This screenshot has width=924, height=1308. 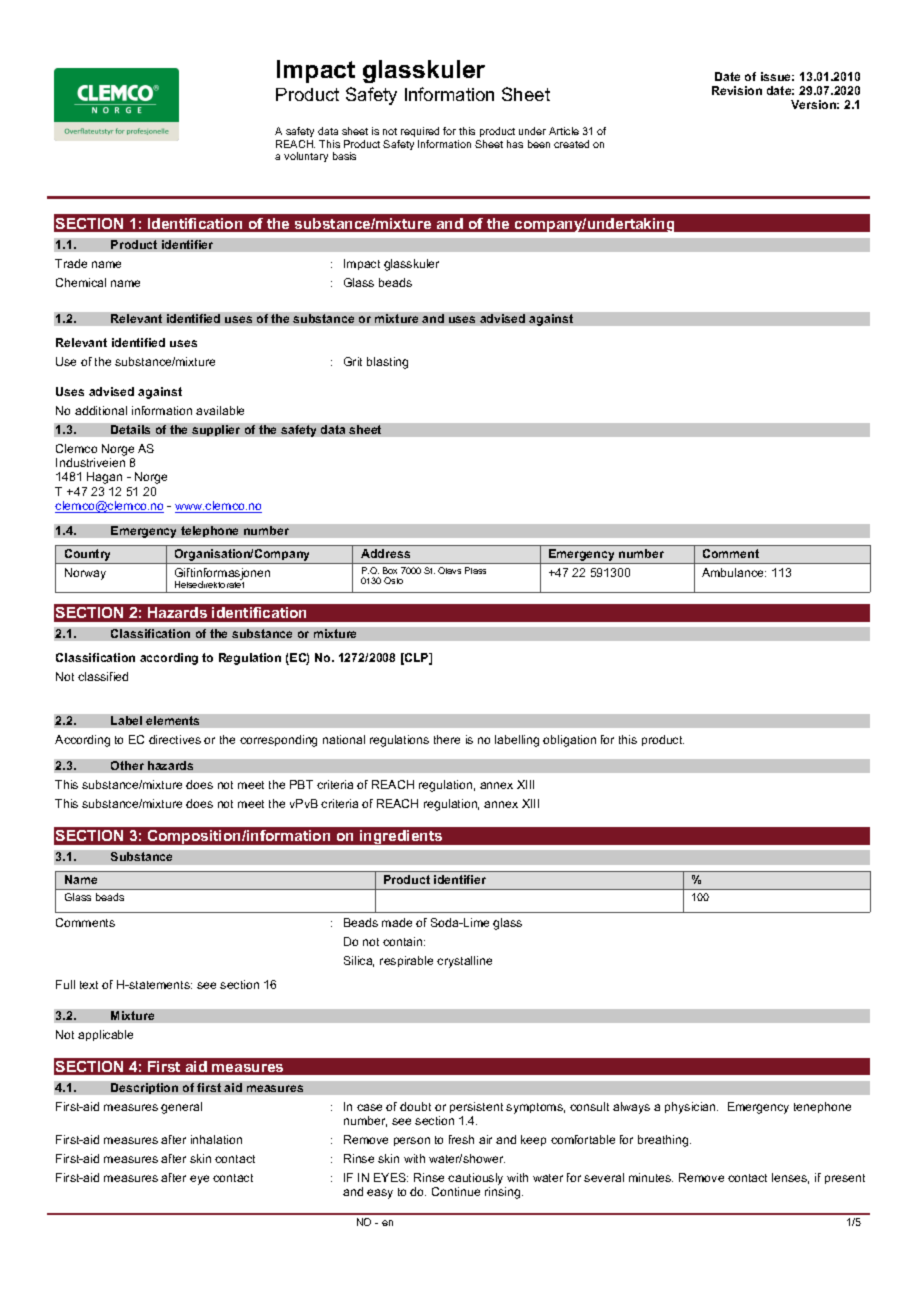 What do you see at coordinates (737, 90) in the screenshot?
I see `Revision` at bounding box center [737, 90].
